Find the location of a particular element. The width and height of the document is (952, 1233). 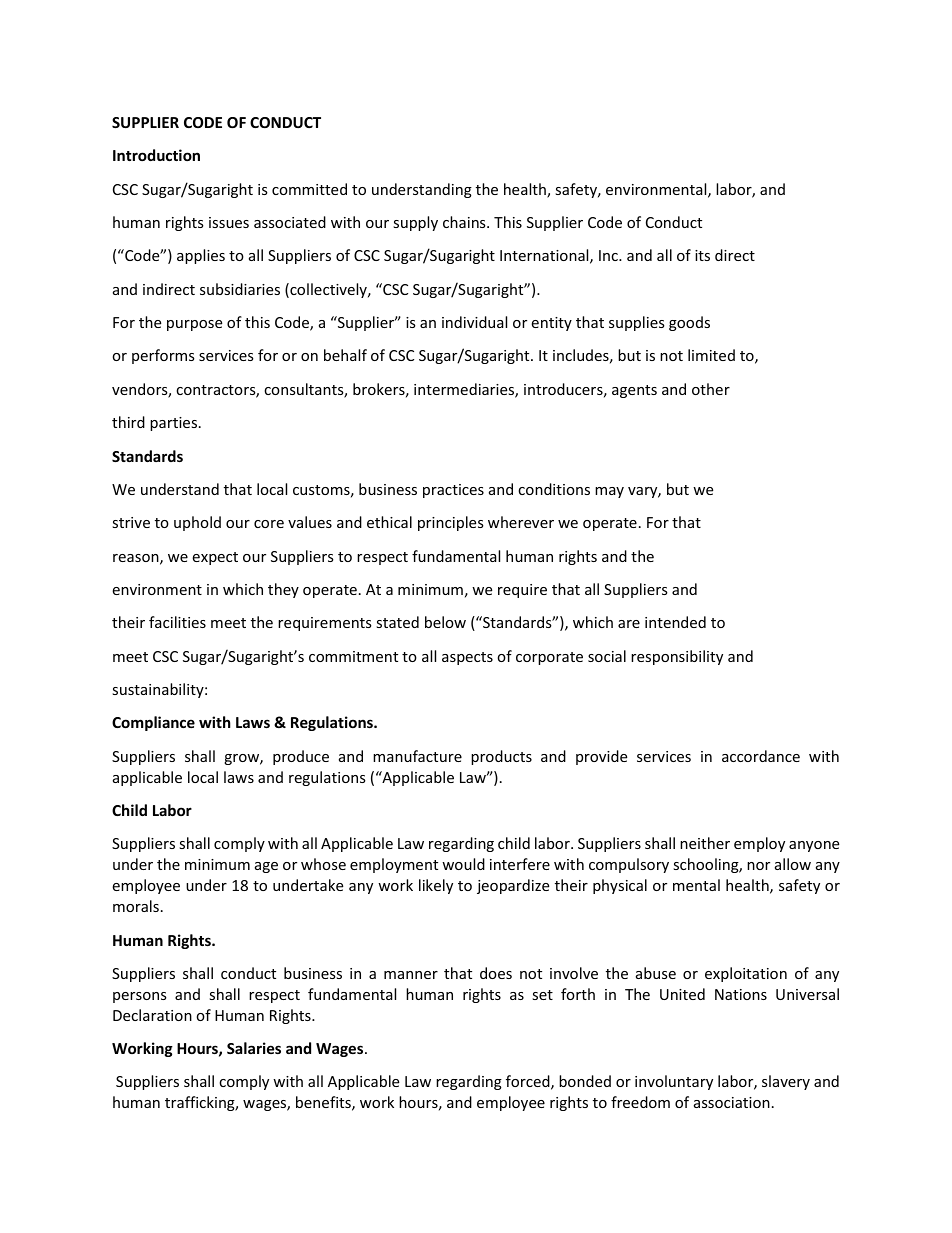

facilities is located at coordinates (177, 622).
